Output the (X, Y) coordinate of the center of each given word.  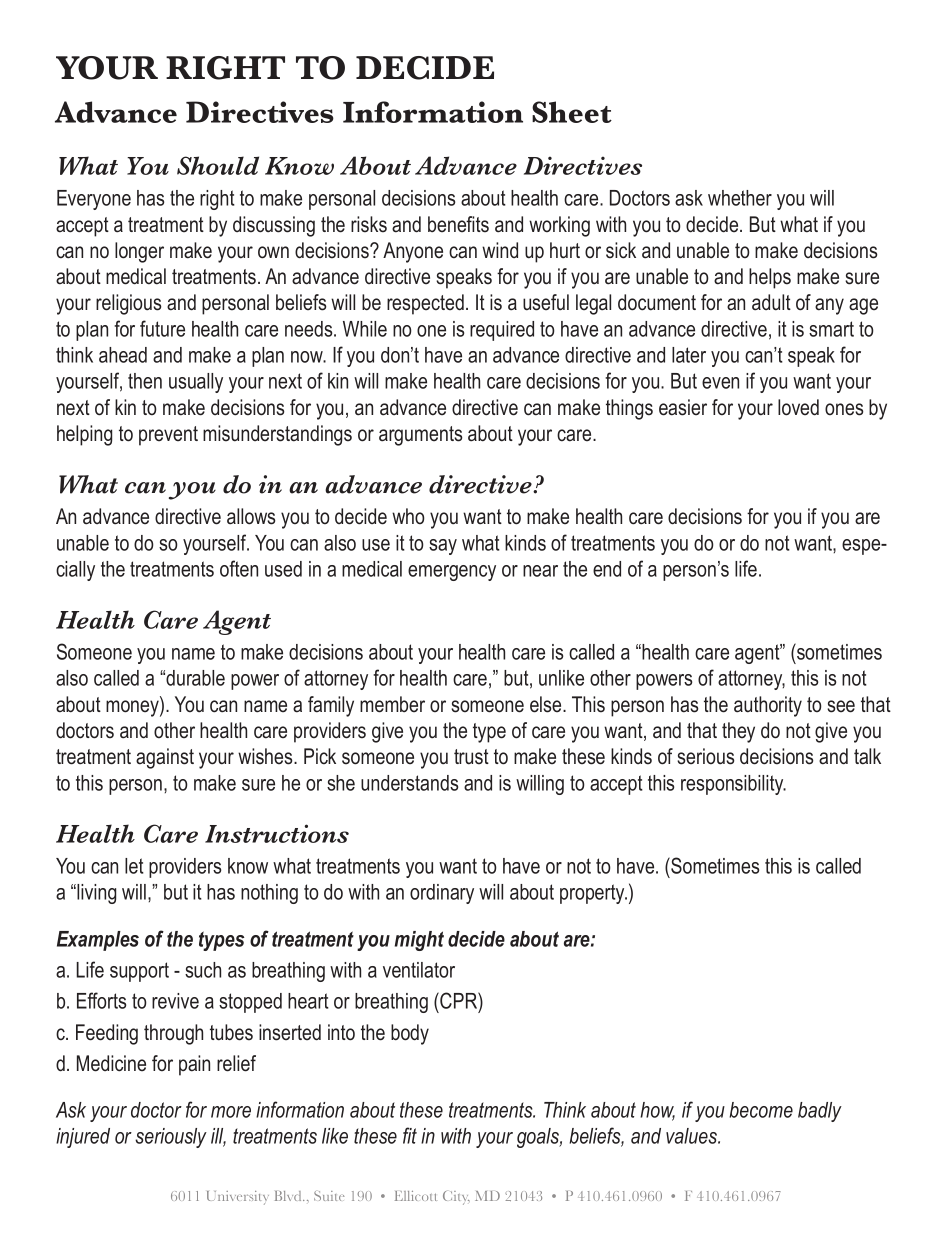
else (547, 704)
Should (218, 165)
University (238, 1198)
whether (740, 198)
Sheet (572, 112)
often (239, 568)
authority (768, 706)
